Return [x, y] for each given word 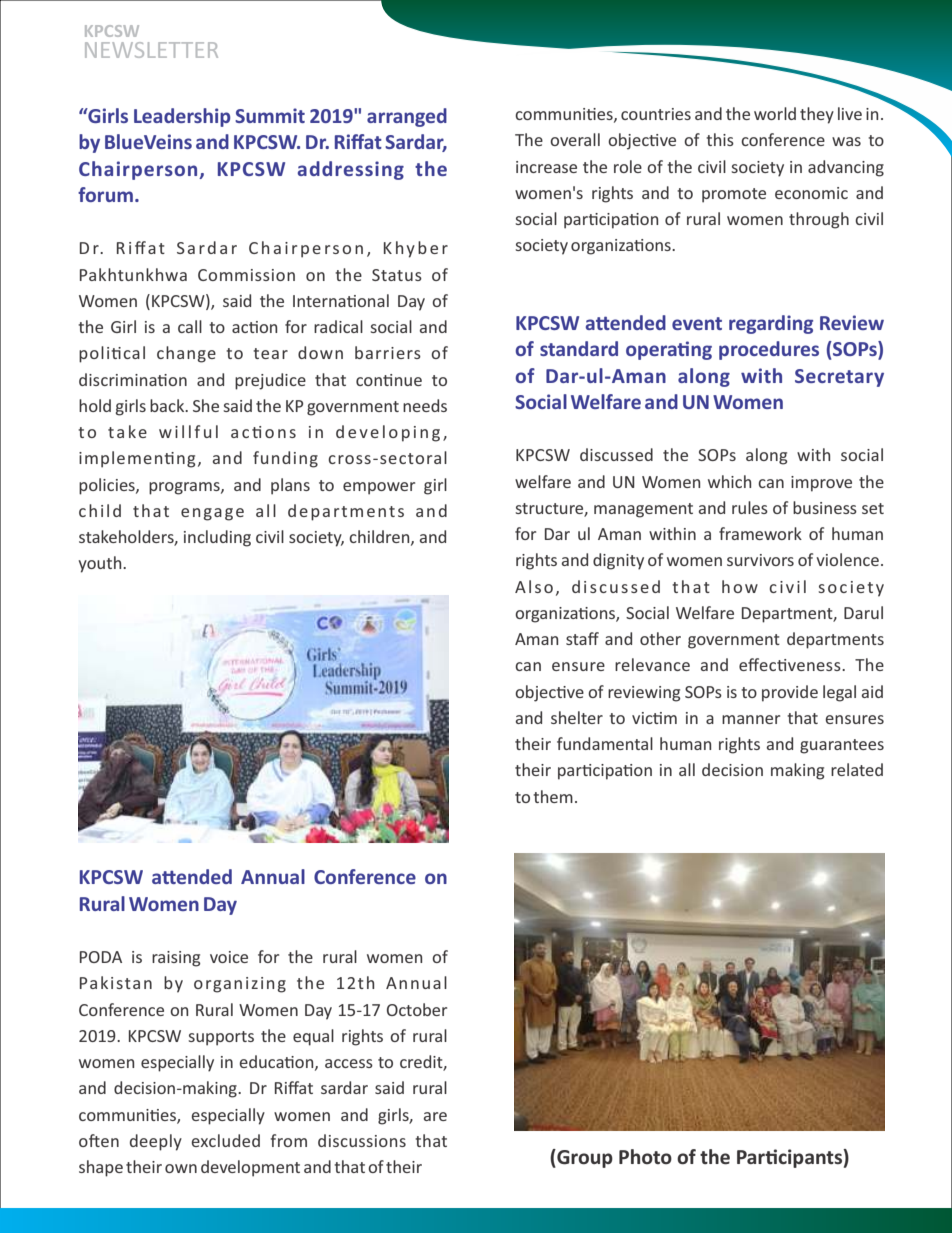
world [775, 113]
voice [229, 957]
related [857, 769]
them [553, 796]
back [168, 405]
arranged [407, 117]
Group [584, 1158]
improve [821, 484]
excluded [225, 1140]
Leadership [182, 117]
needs [425, 405]
